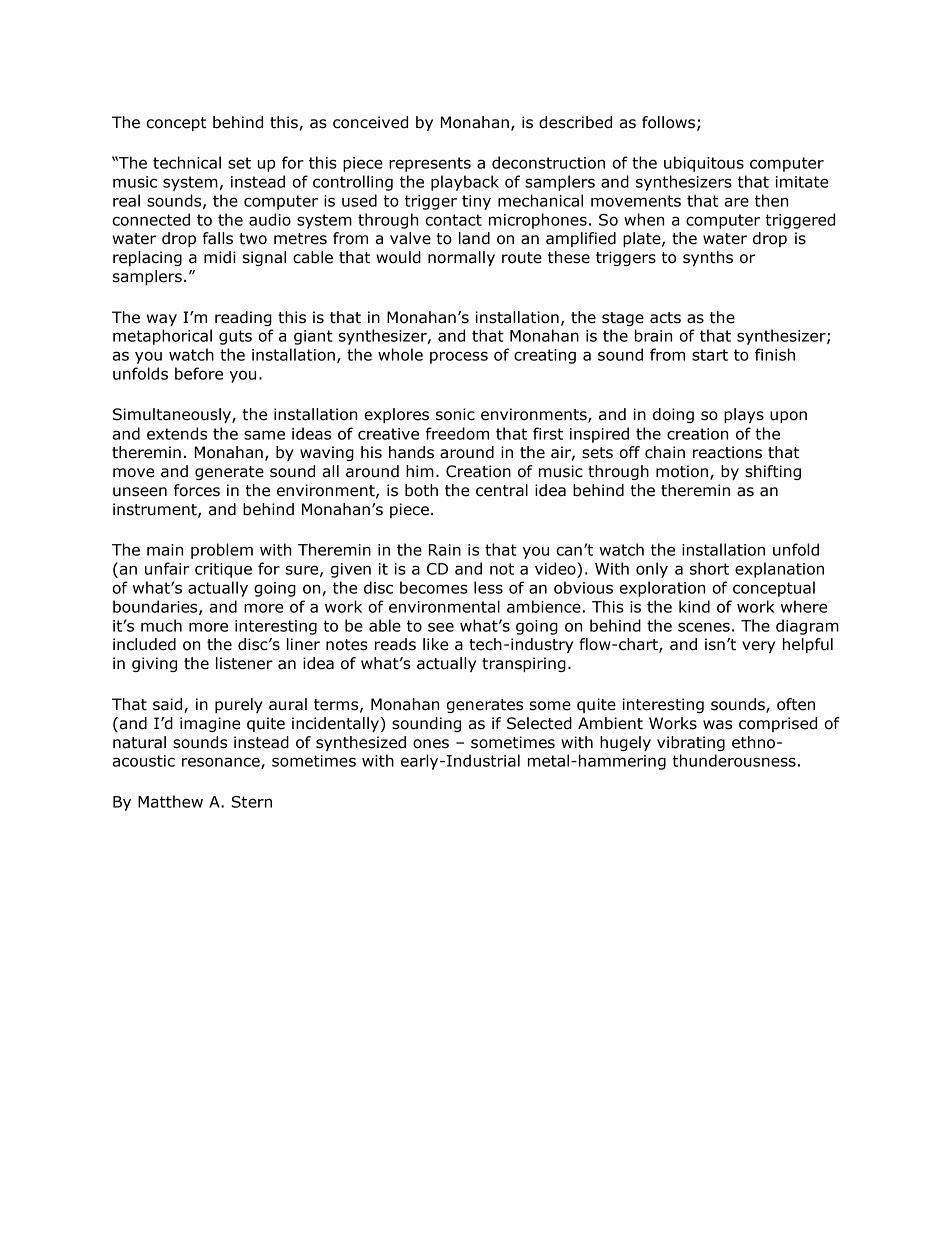 The height and width of the document is (1233, 952). What do you see at coordinates (461, 258) in the document?
I see `normally` at bounding box center [461, 258].
